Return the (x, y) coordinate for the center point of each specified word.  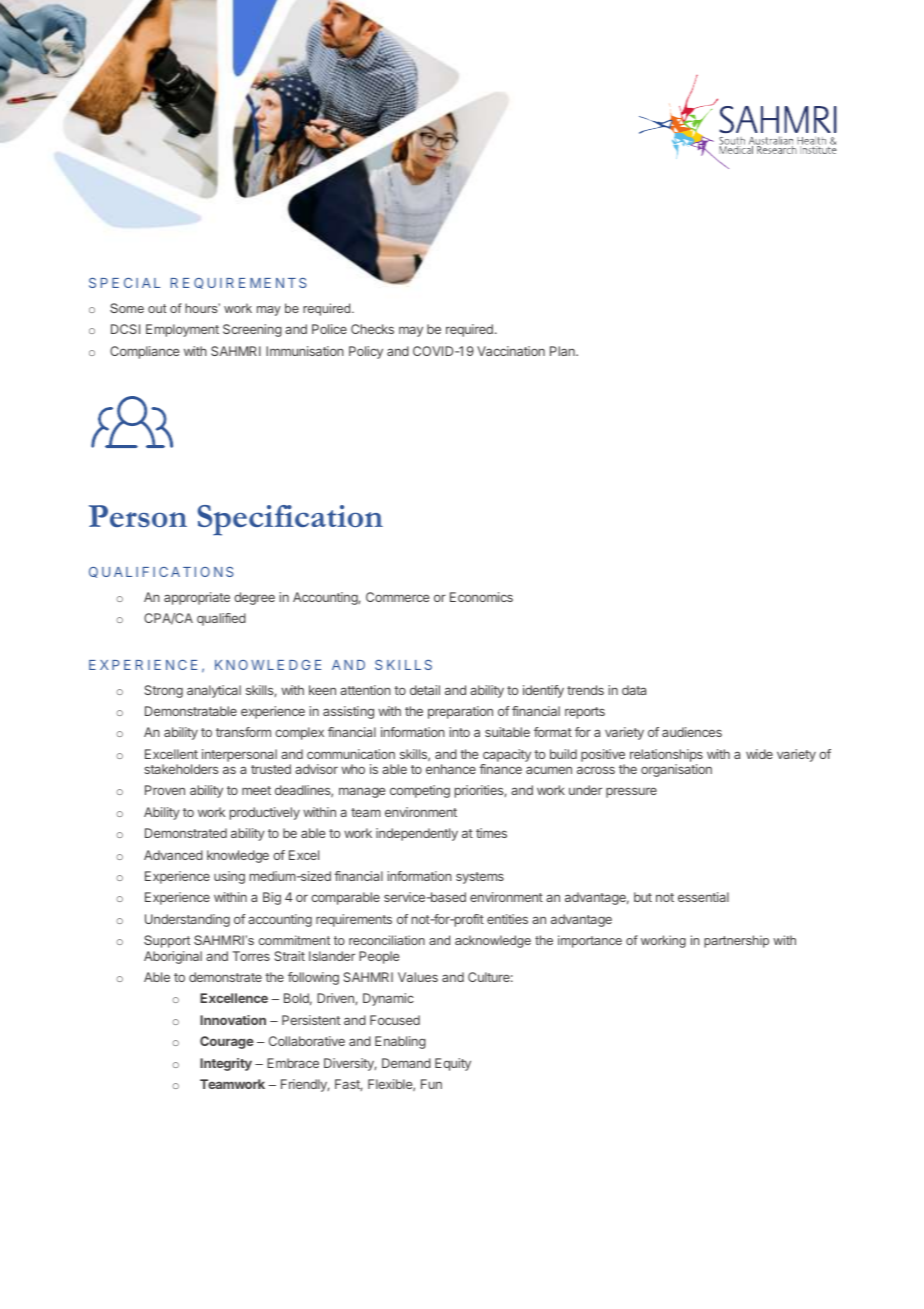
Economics (481, 597)
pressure (631, 792)
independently (417, 834)
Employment (182, 330)
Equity (453, 1064)
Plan (563, 351)
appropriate (197, 598)
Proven (165, 790)
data (634, 690)
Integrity (226, 1064)
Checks (372, 329)
